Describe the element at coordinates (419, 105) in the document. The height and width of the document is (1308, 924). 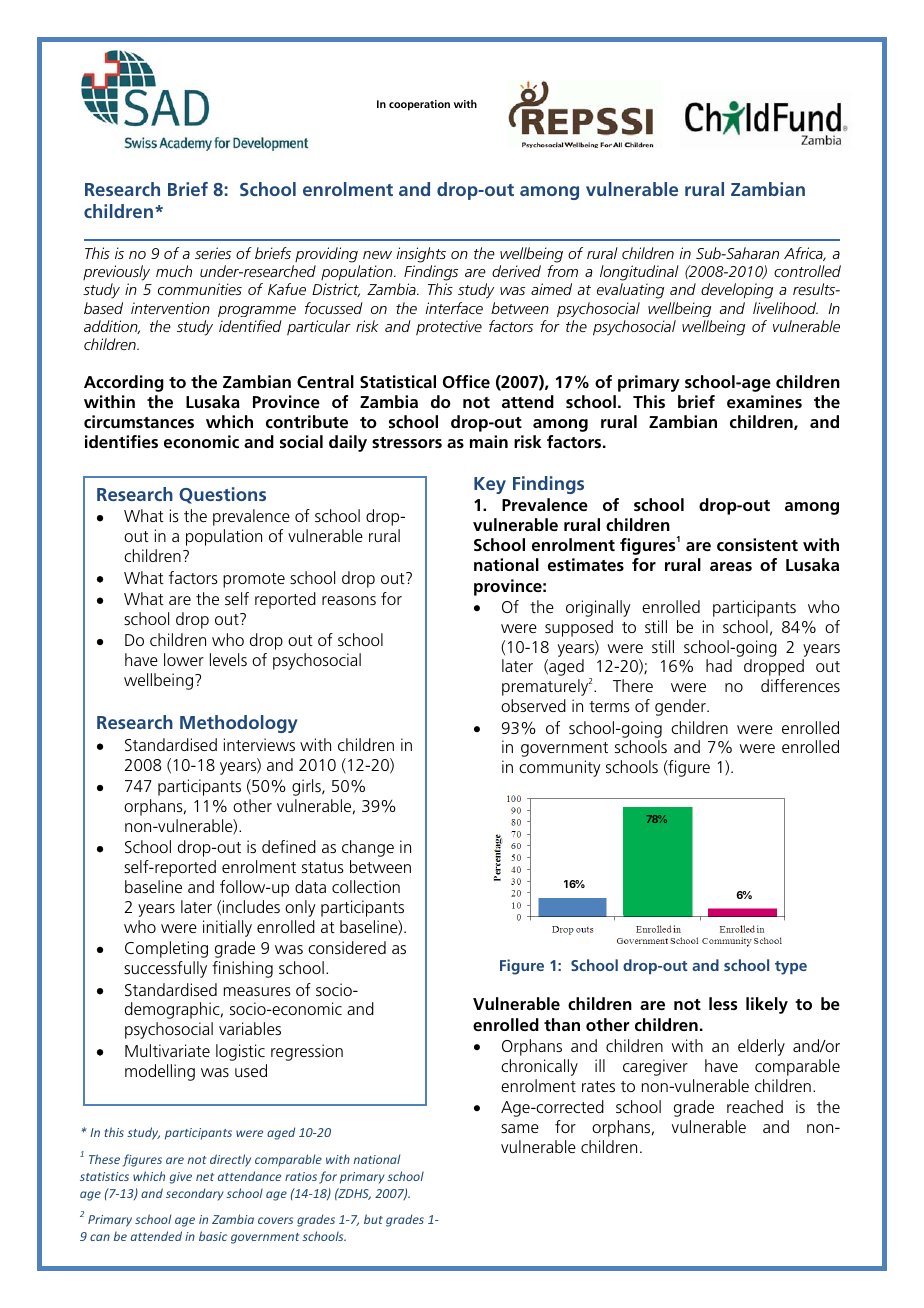
I see `cooperation` at that location.
